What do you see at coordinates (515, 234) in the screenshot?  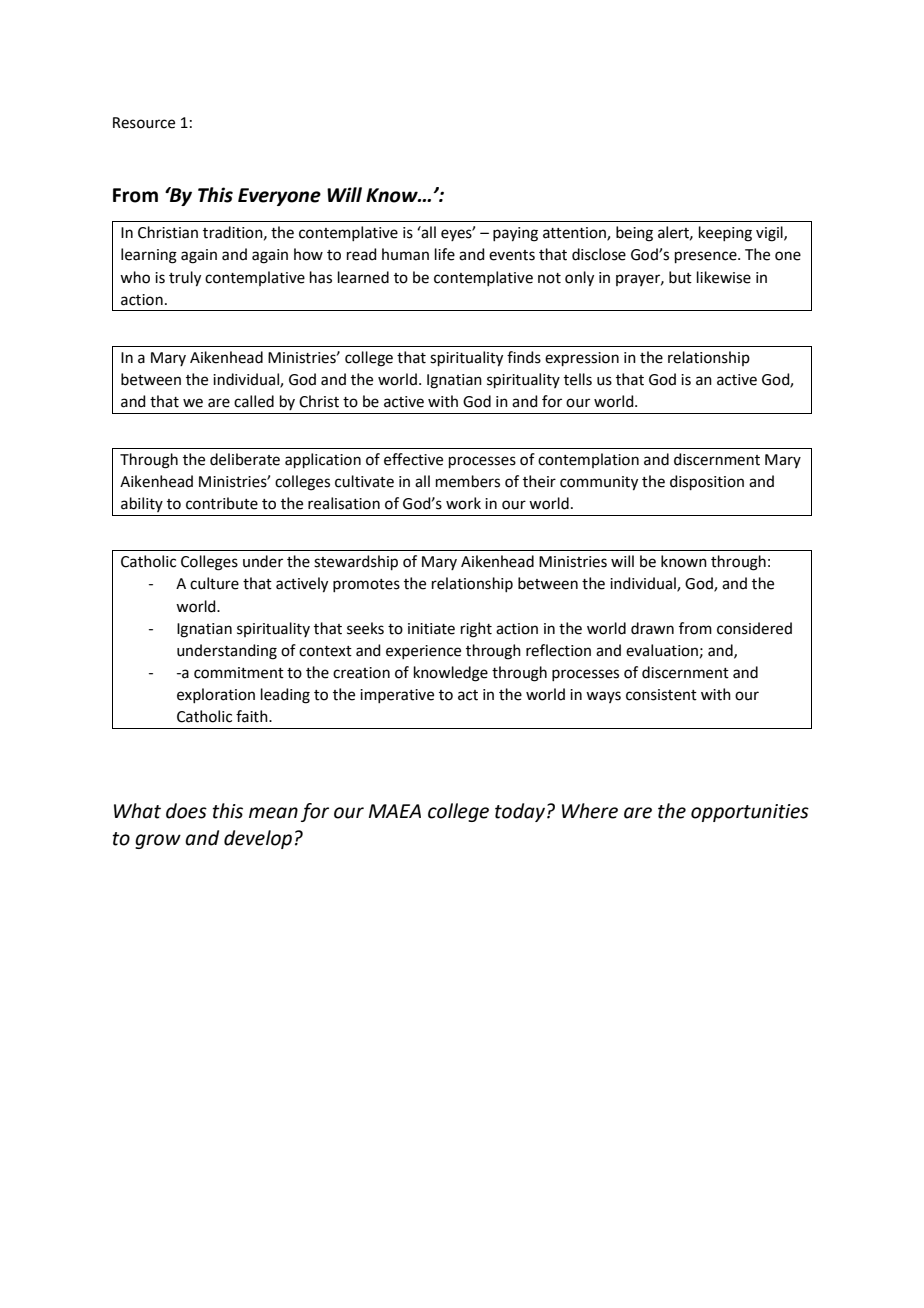 I see `paying` at bounding box center [515, 234].
